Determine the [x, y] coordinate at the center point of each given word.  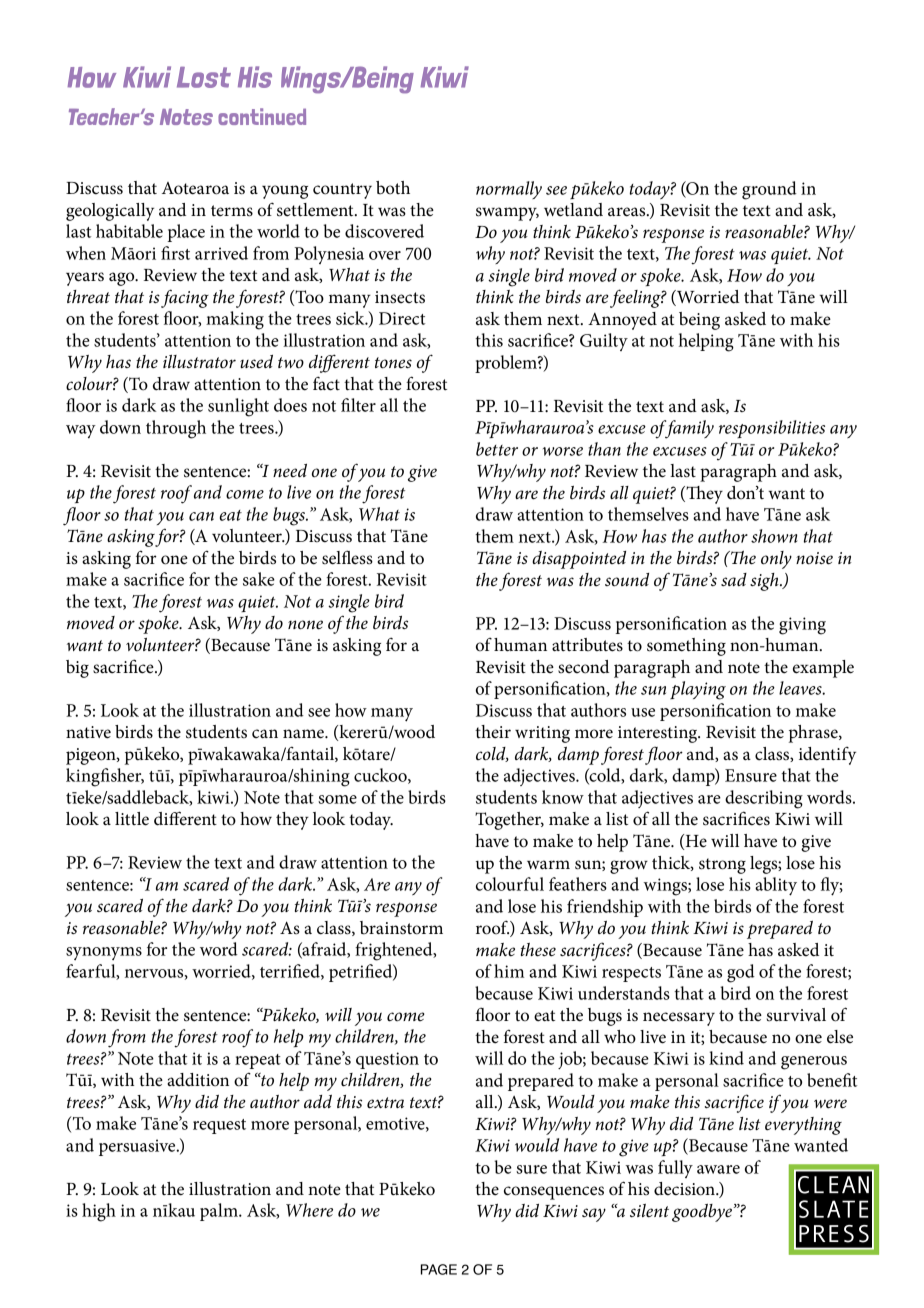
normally [509, 190]
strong [722, 866]
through [176, 429]
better [497, 449]
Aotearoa [195, 188]
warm [548, 864]
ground [769, 190]
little [132, 819]
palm [220, 1212]
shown [774, 536]
